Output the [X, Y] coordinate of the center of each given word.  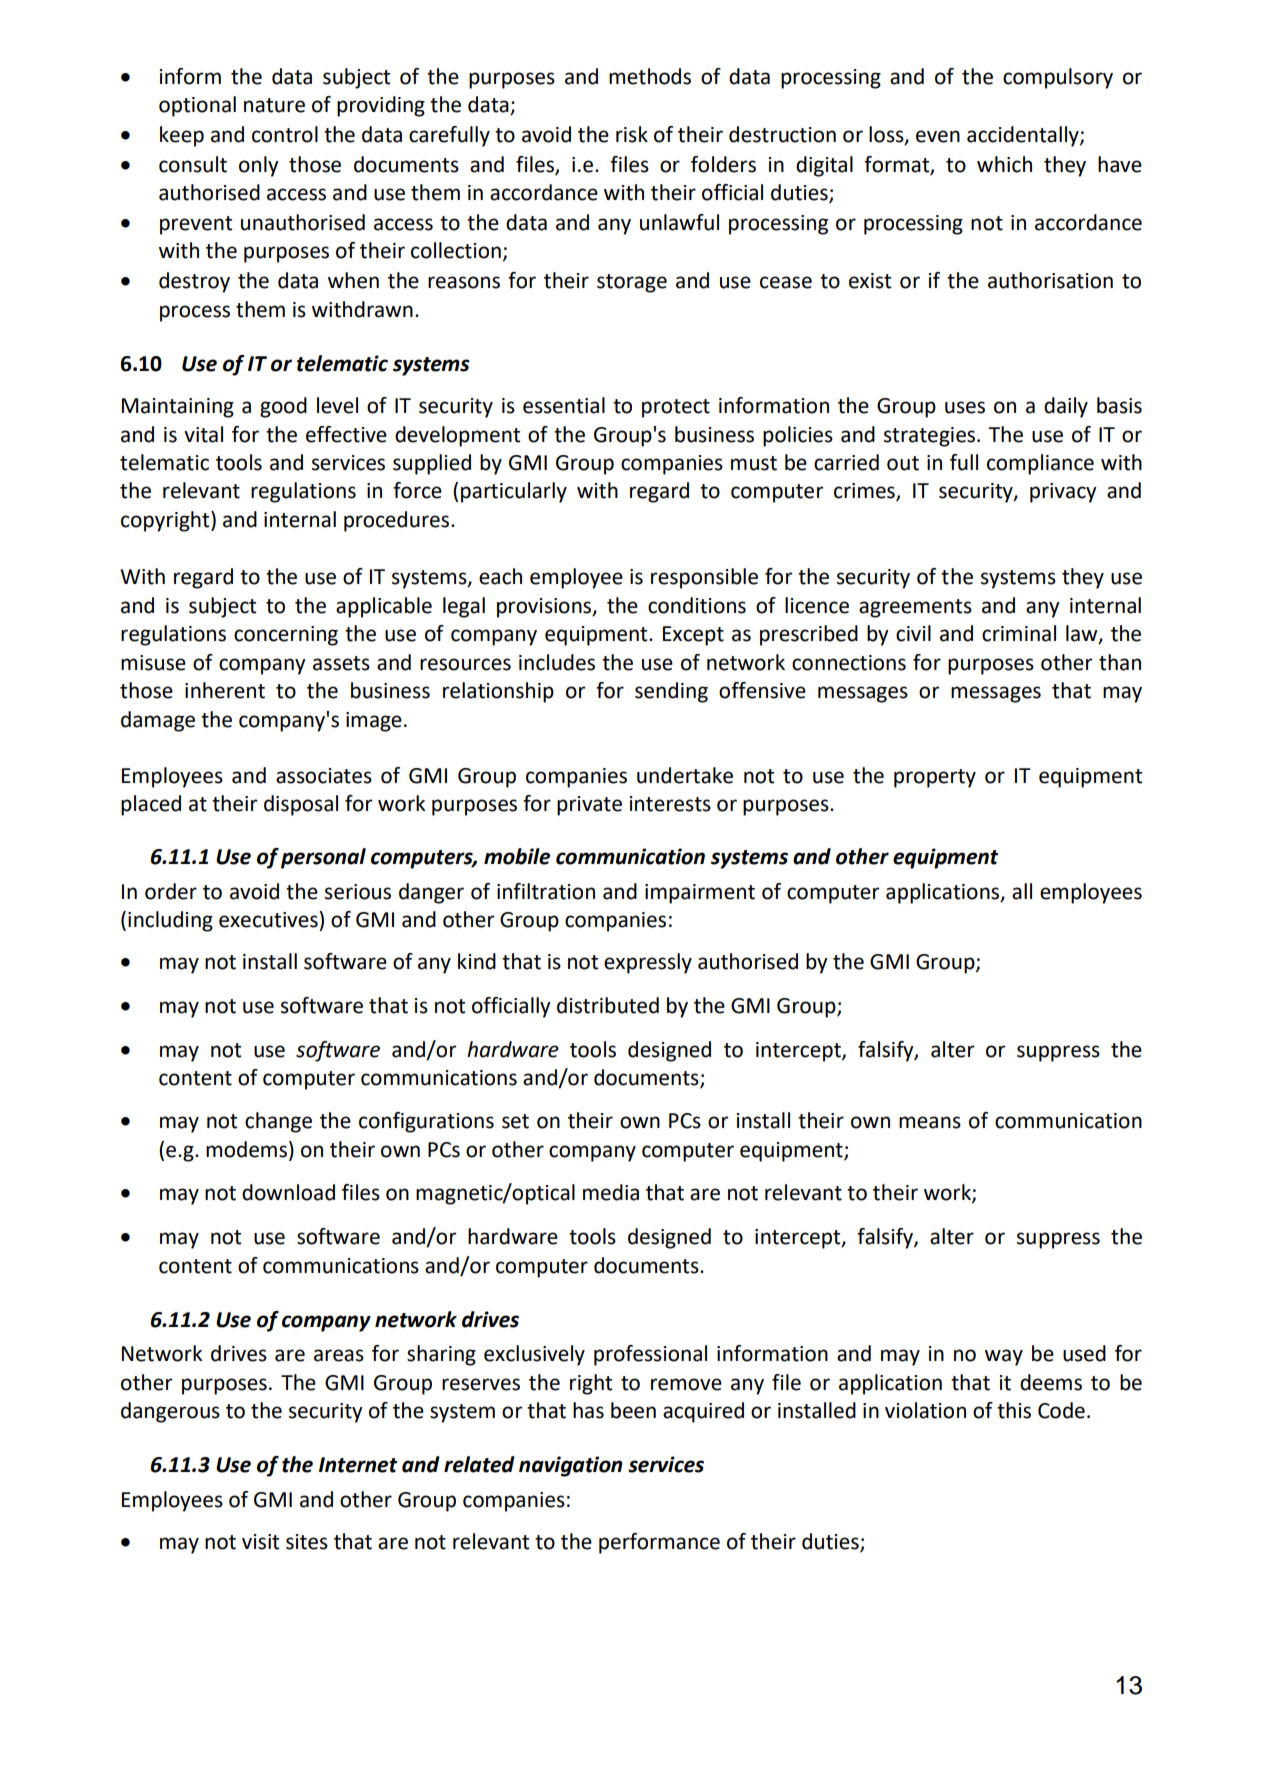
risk [632, 134]
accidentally [1024, 136]
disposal [301, 805]
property [935, 778]
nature [274, 105]
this [1014, 1410]
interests [670, 804]
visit [260, 1542]
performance [659, 1543]
